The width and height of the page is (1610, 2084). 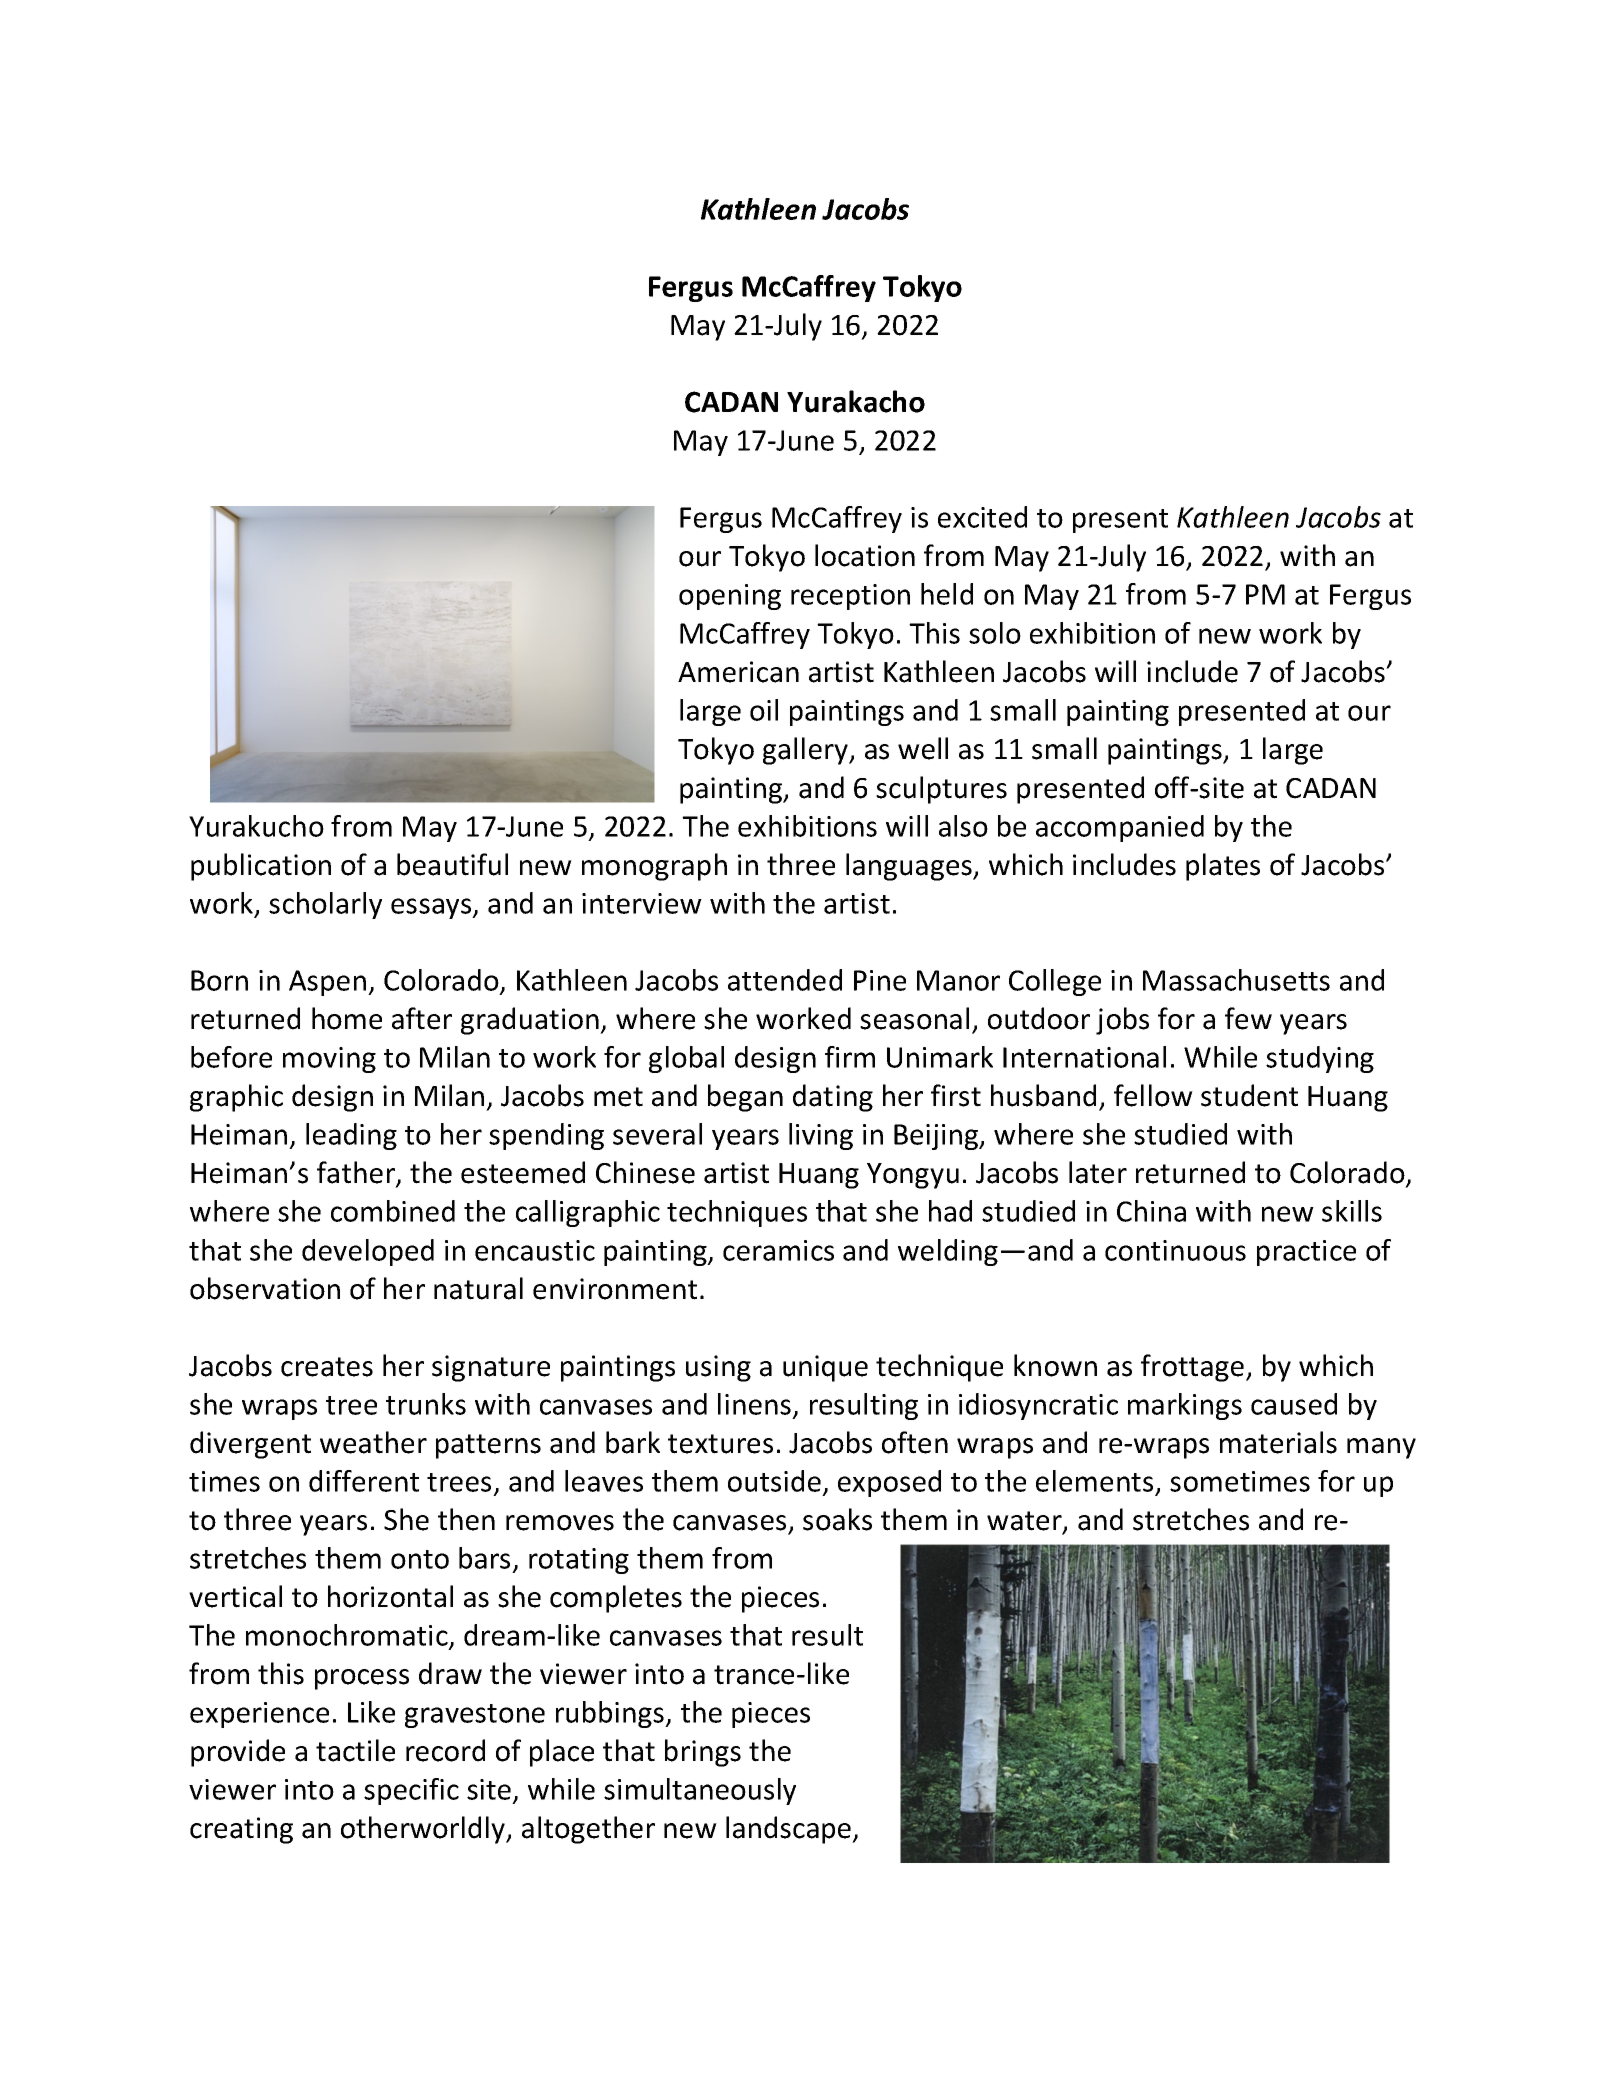 What do you see at coordinates (785, 980) in the page?
I see `attended` at bounding box center [785, 980].
